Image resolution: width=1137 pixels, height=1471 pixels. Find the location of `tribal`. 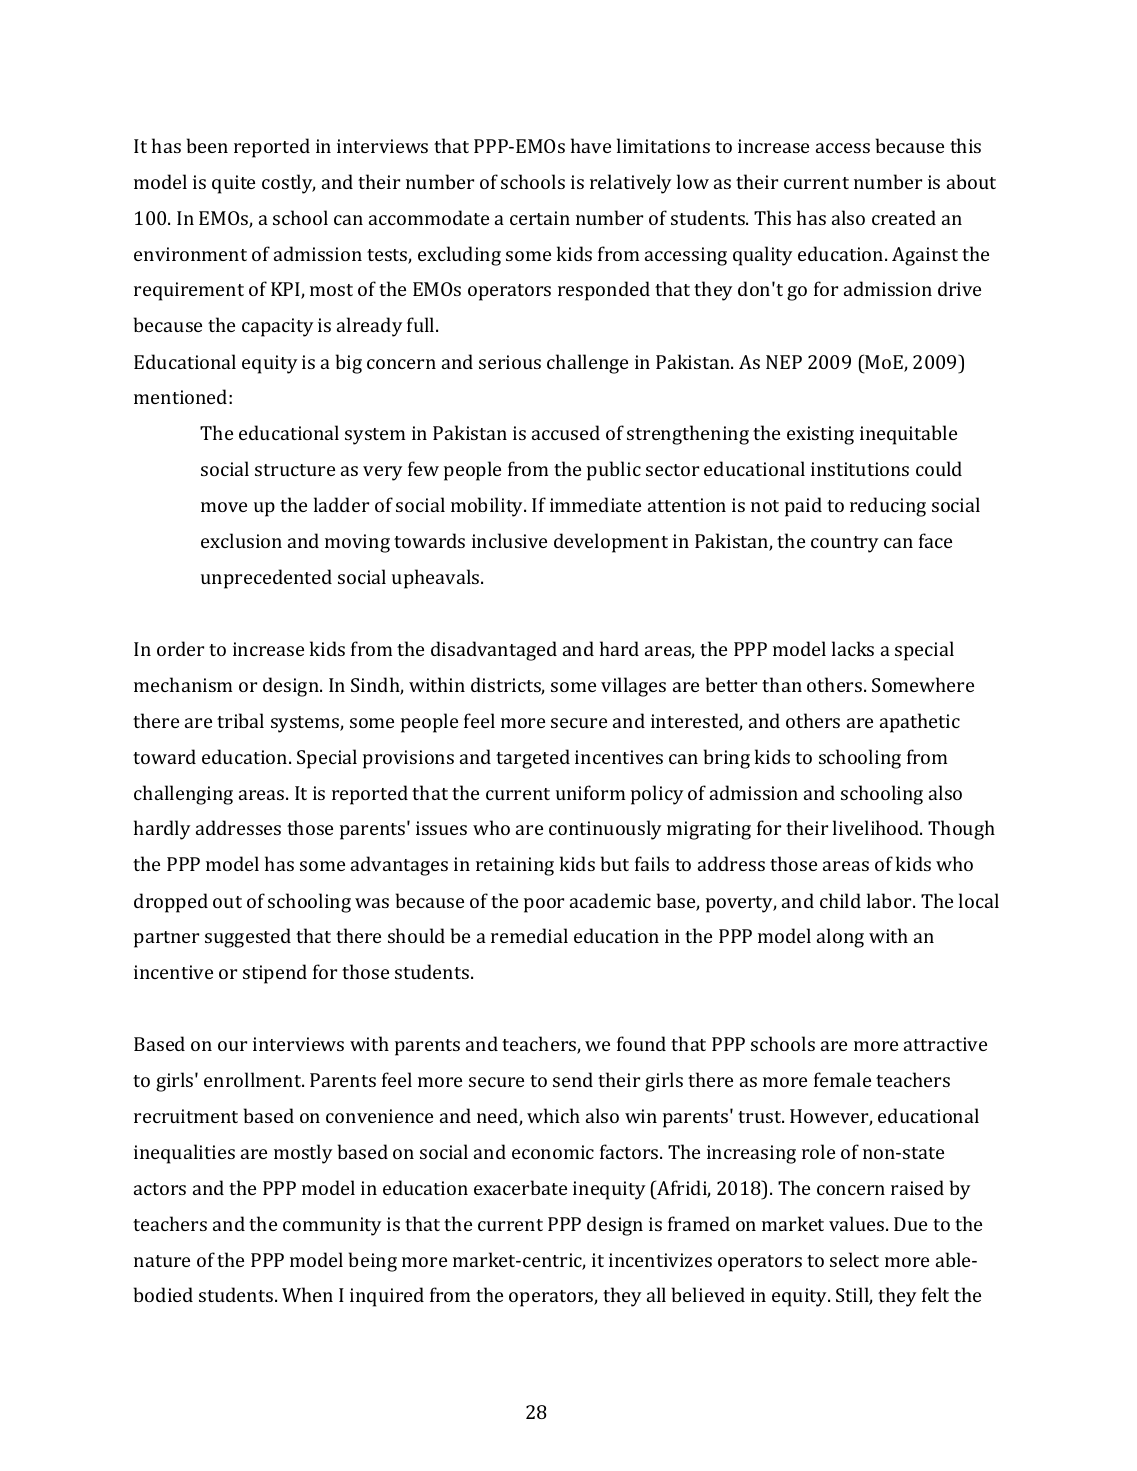

tribal is located at coordinates (240, 720).
